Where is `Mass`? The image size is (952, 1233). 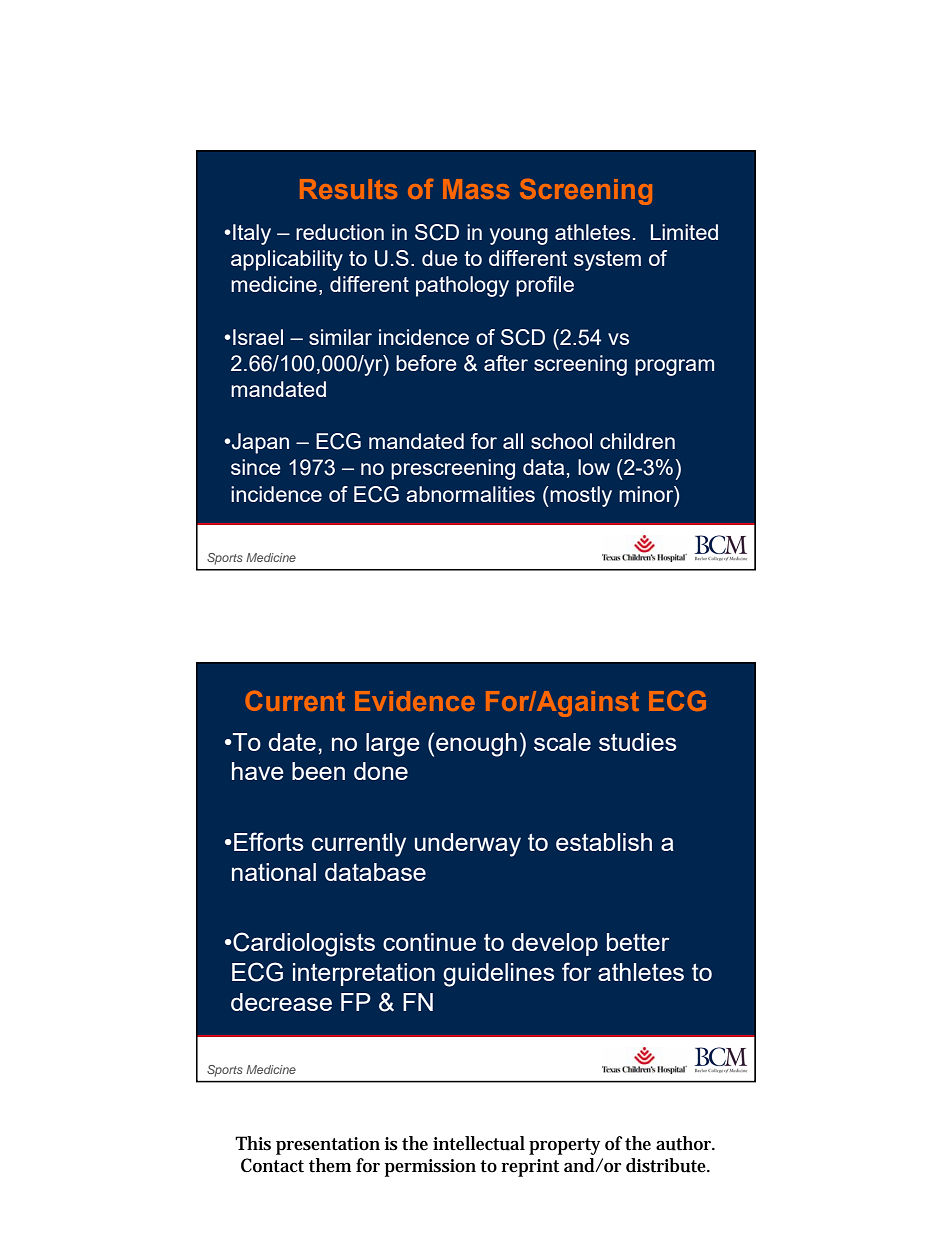 Mass is located at coordinates (476, 189).
